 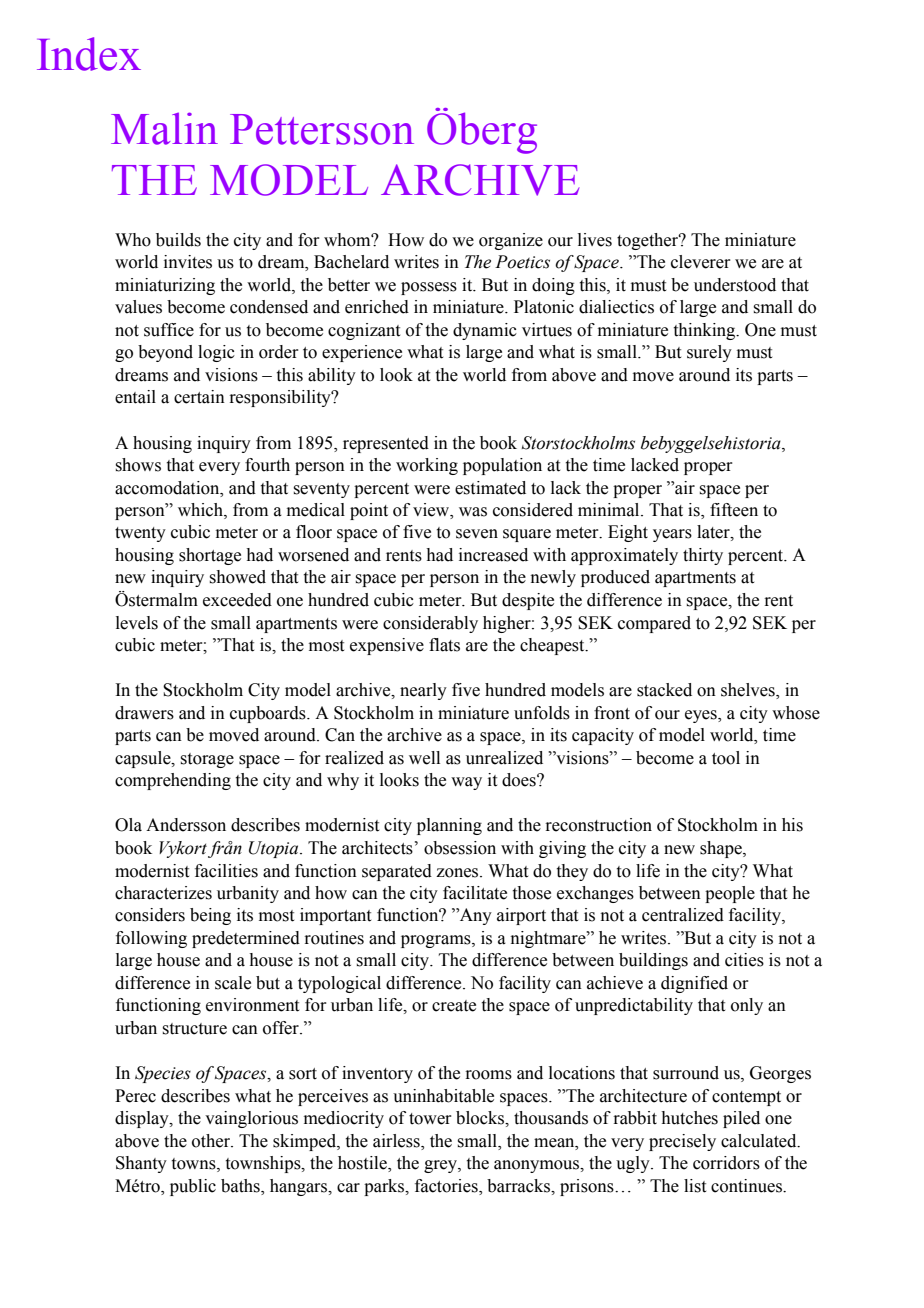 I want to click on working, so click(x=427, y=466).
